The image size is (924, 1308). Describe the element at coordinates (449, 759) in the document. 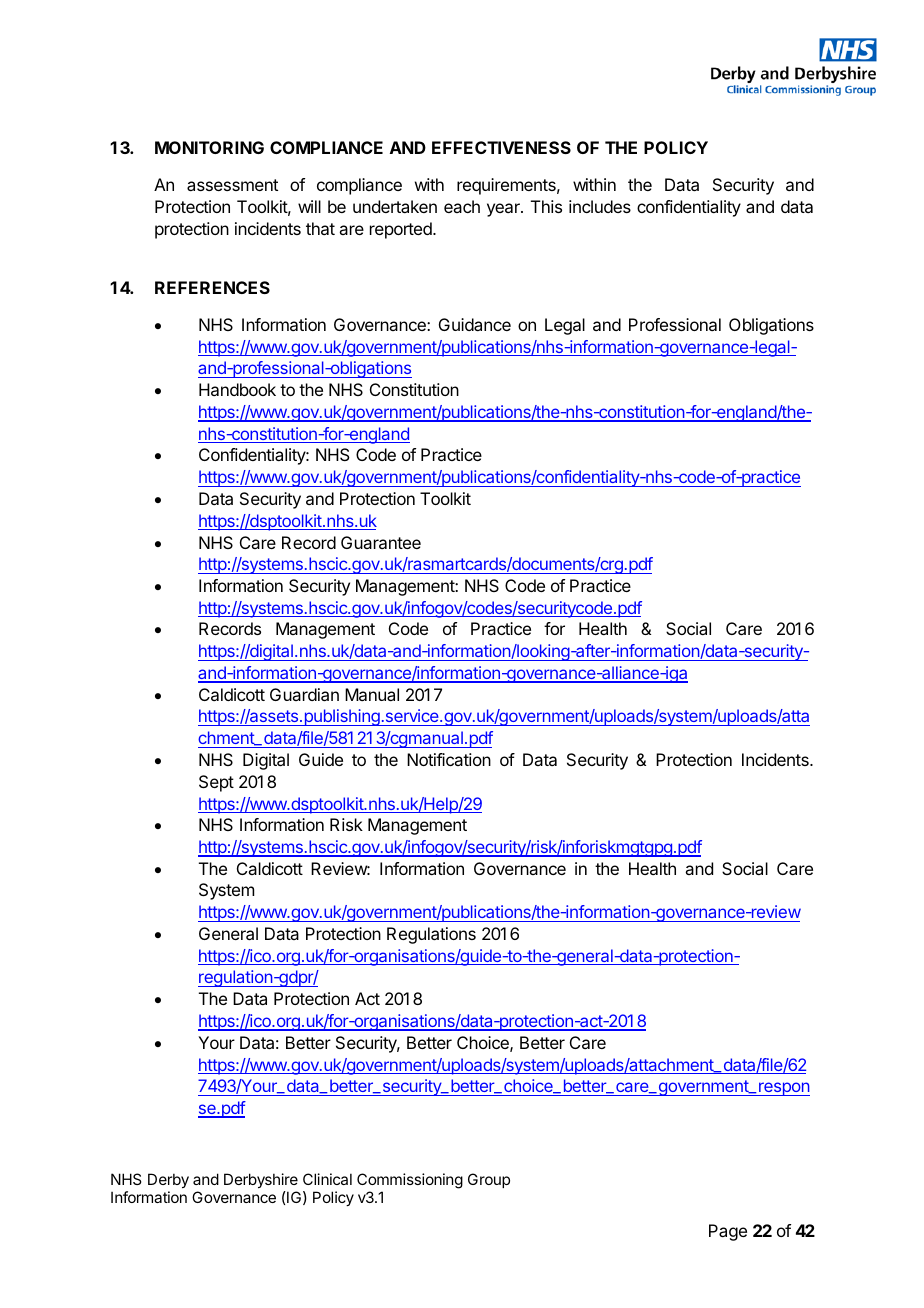

I see `Notification` at that location.
